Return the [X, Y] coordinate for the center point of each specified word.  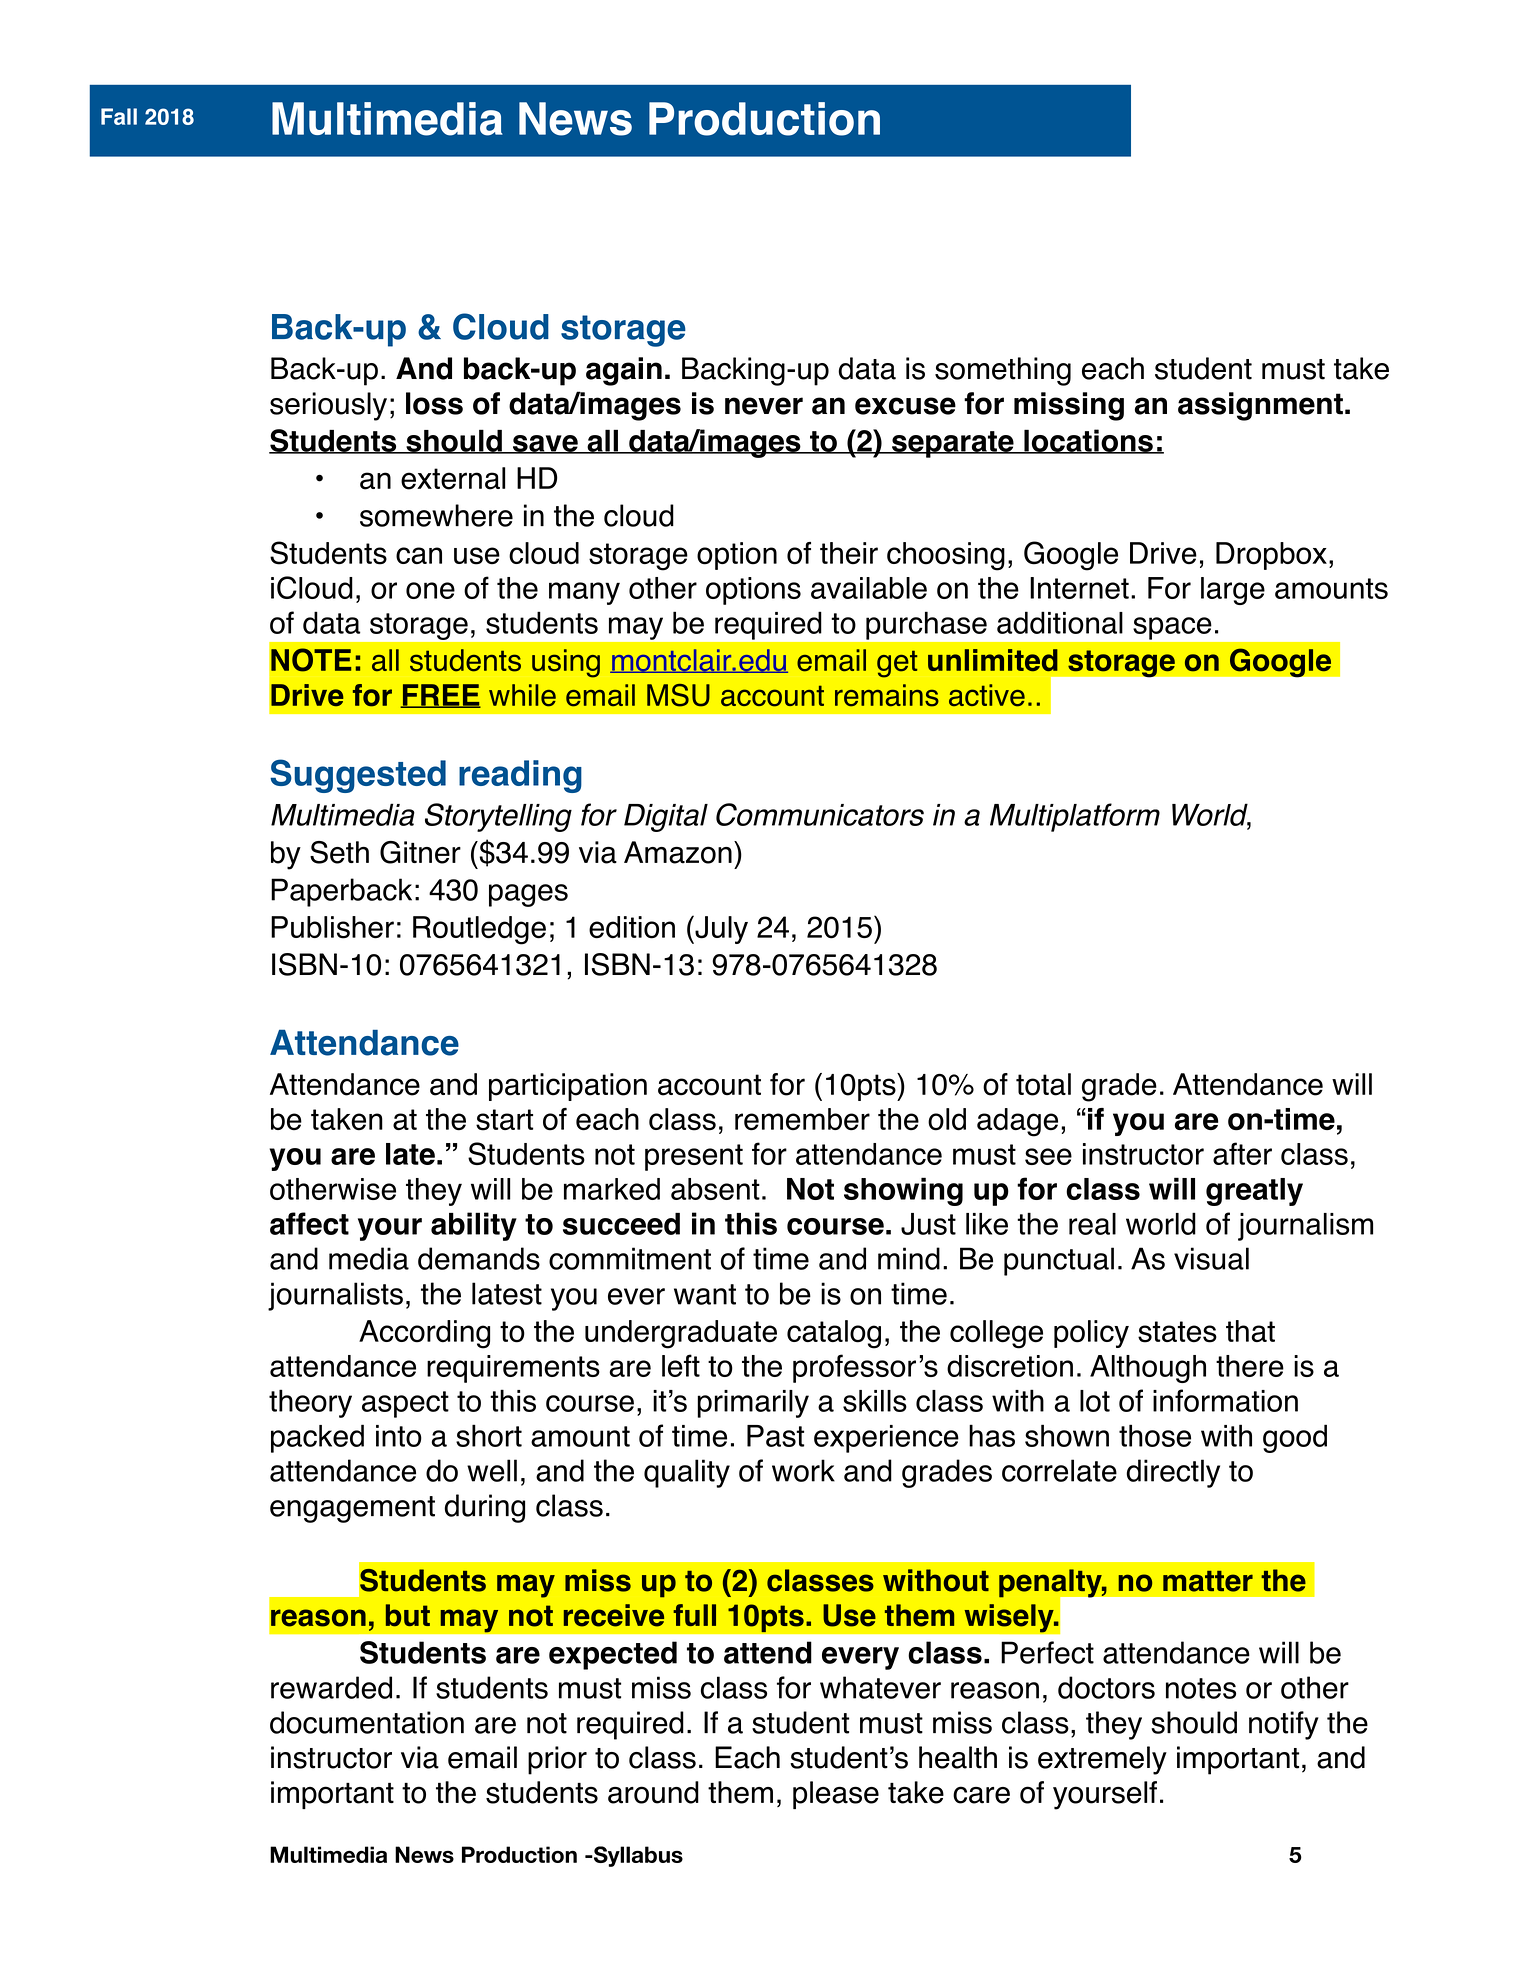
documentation [367, 1722]
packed [317, 1438]
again [624, 371]
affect [309, 1223]
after [1242, 1153]
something [1003, 371]
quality [687, 1473]
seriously [328, 406]
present [694, 1157]
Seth [339, 852]
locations [1088, 441]
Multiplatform [1075, 817]
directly [1173, 1473]
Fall [119, 116]
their [849, 553]
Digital [666, 818]
